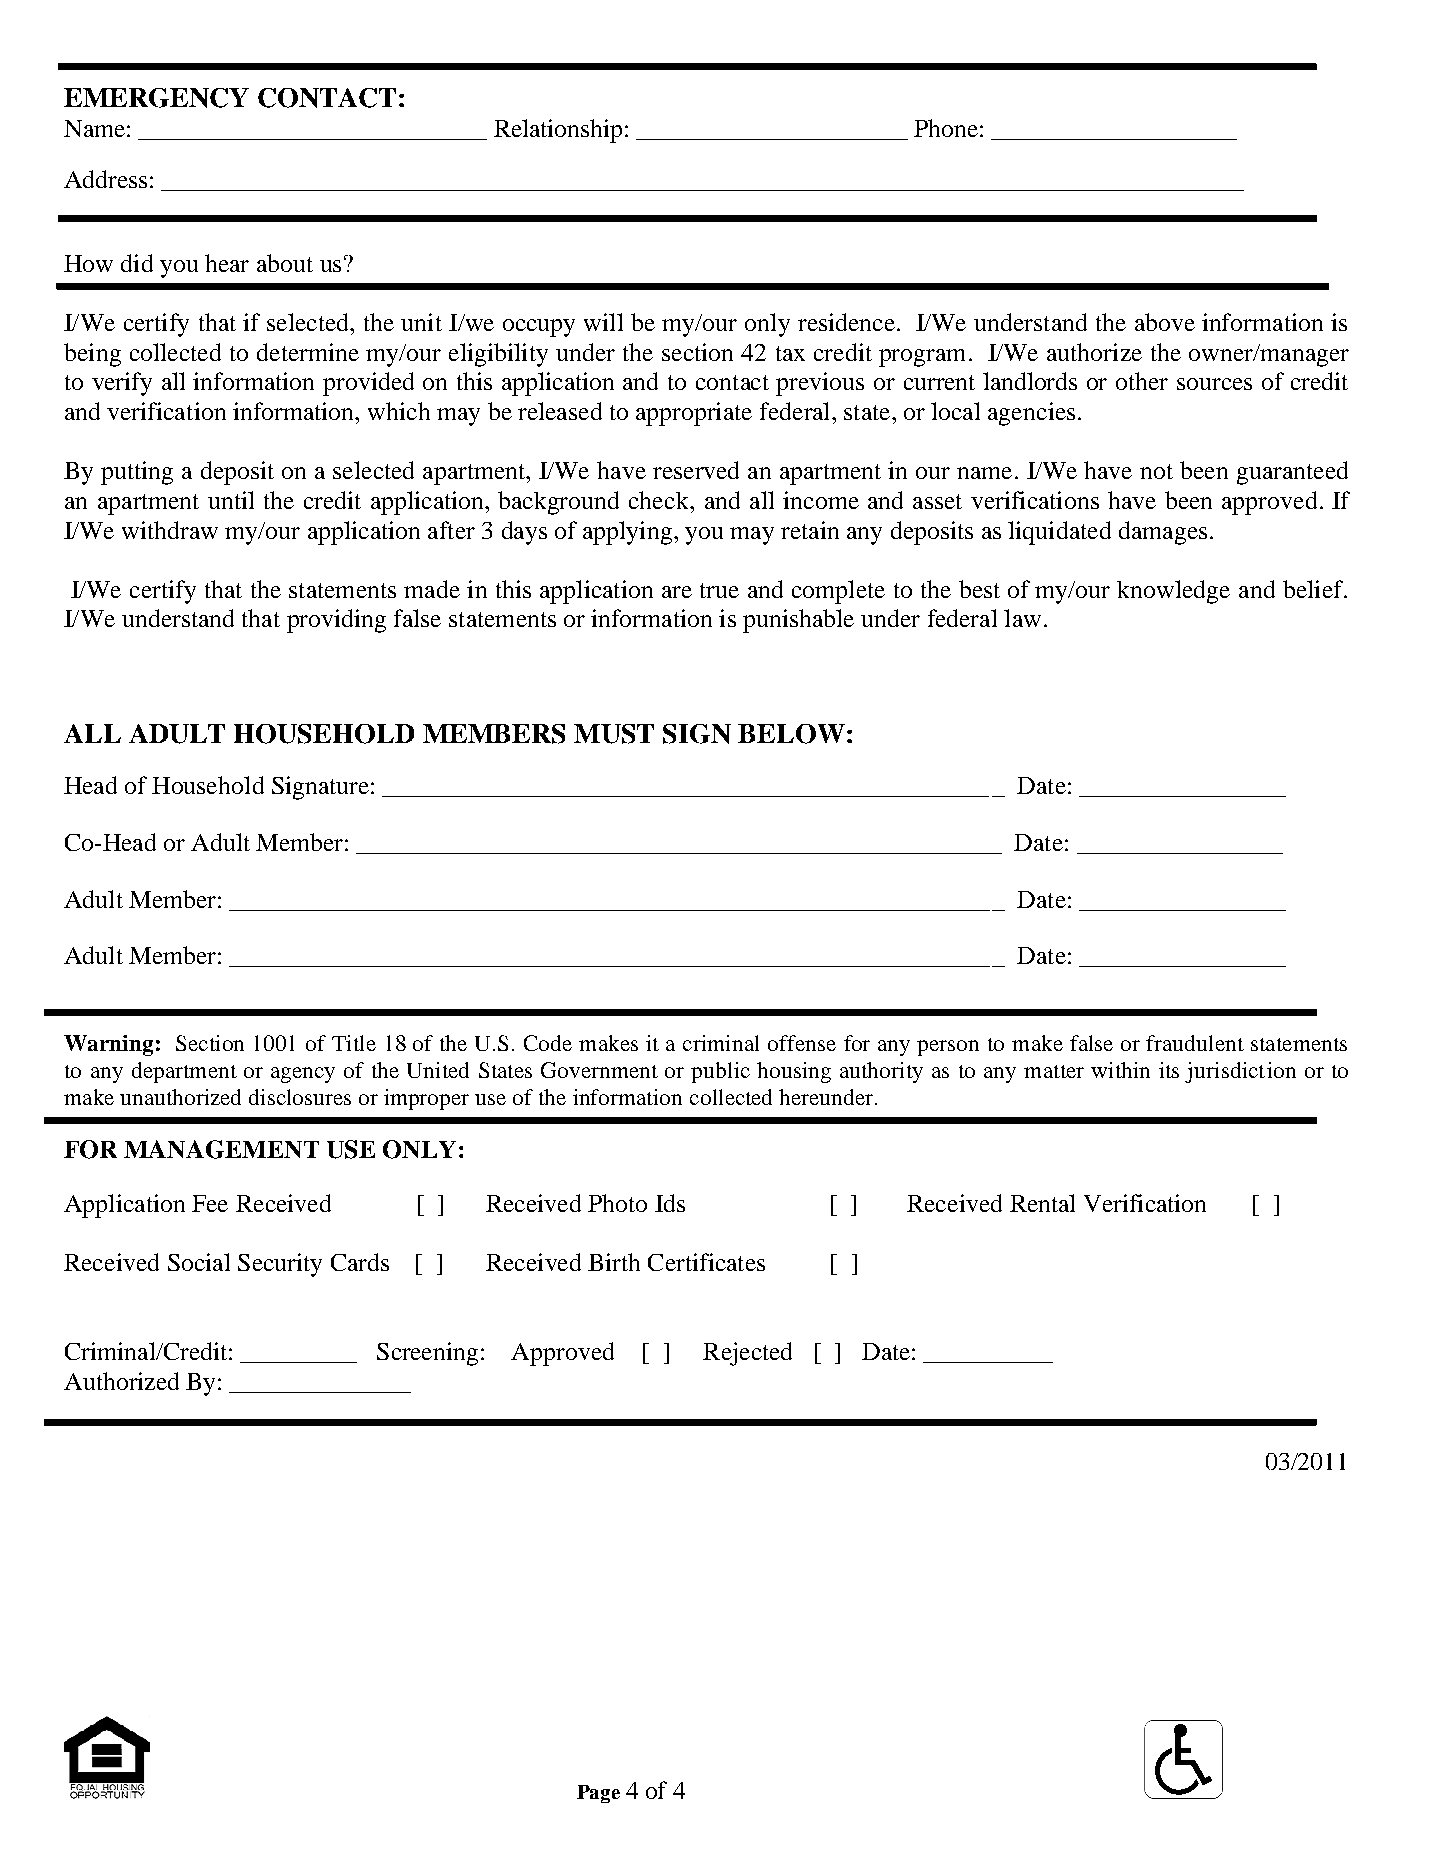 This document has width=1433, height=1855. I want to click on providing, so click(336, 621).
